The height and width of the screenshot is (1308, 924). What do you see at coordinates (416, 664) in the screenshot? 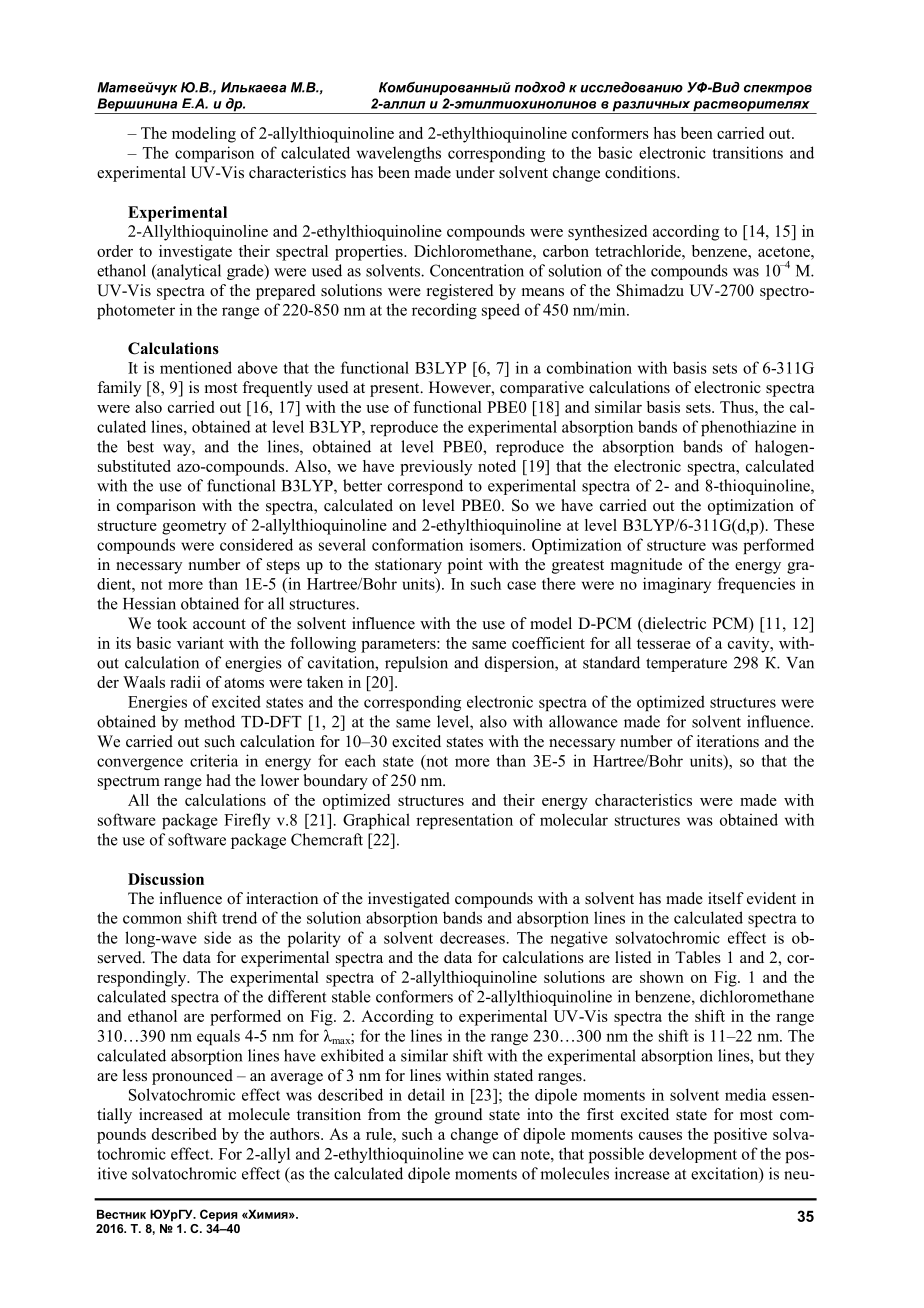
I see `repulsion` at bounding box center [416, 664].
